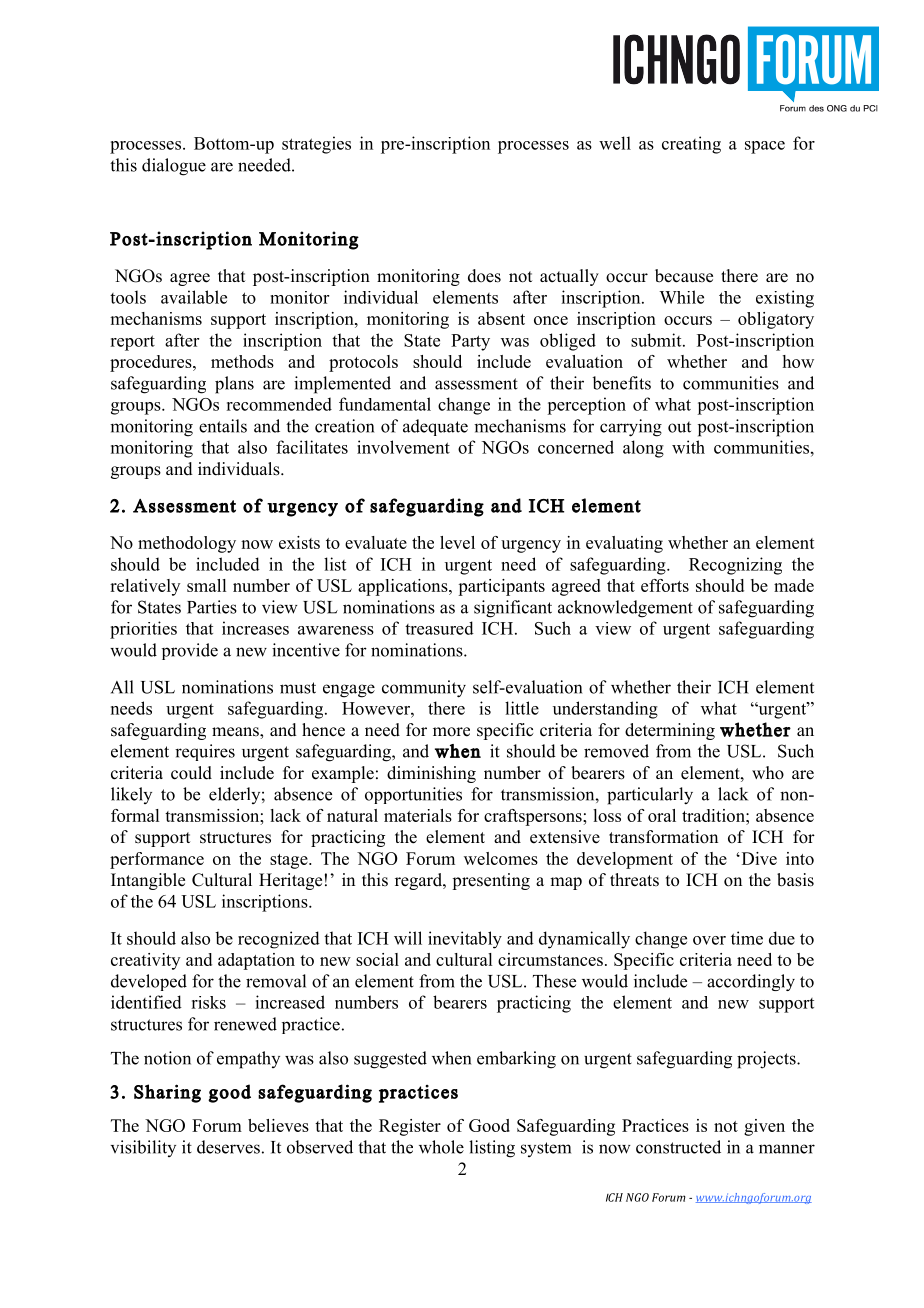 The image size is (924, 1308). I want to click on does, so click(484, 276).
